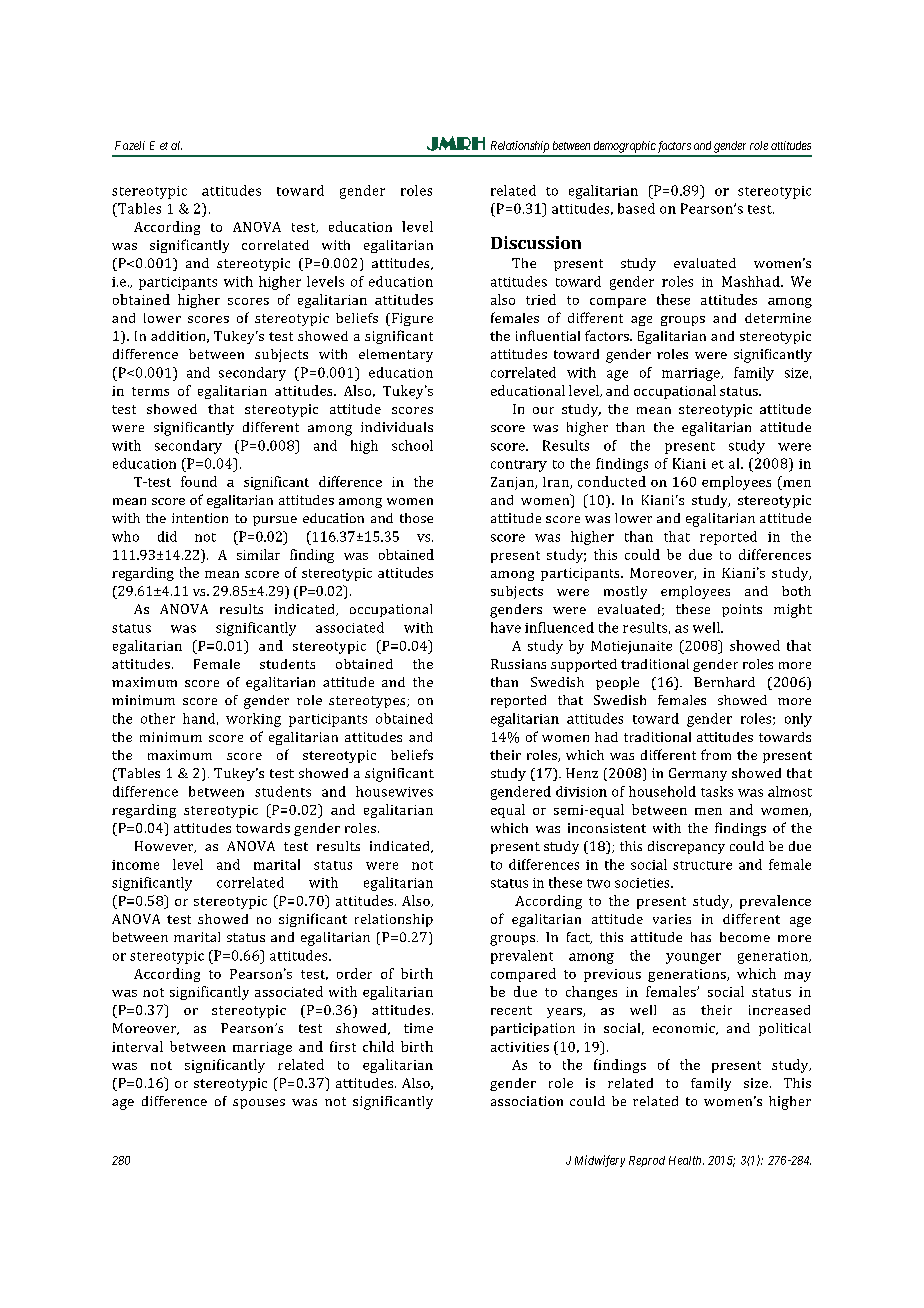 The width and height of the document is (924, 1308). What do you see at coordinates (752, 281) in the document?
I see `Mashhad` at bounding box center [752, 281].
